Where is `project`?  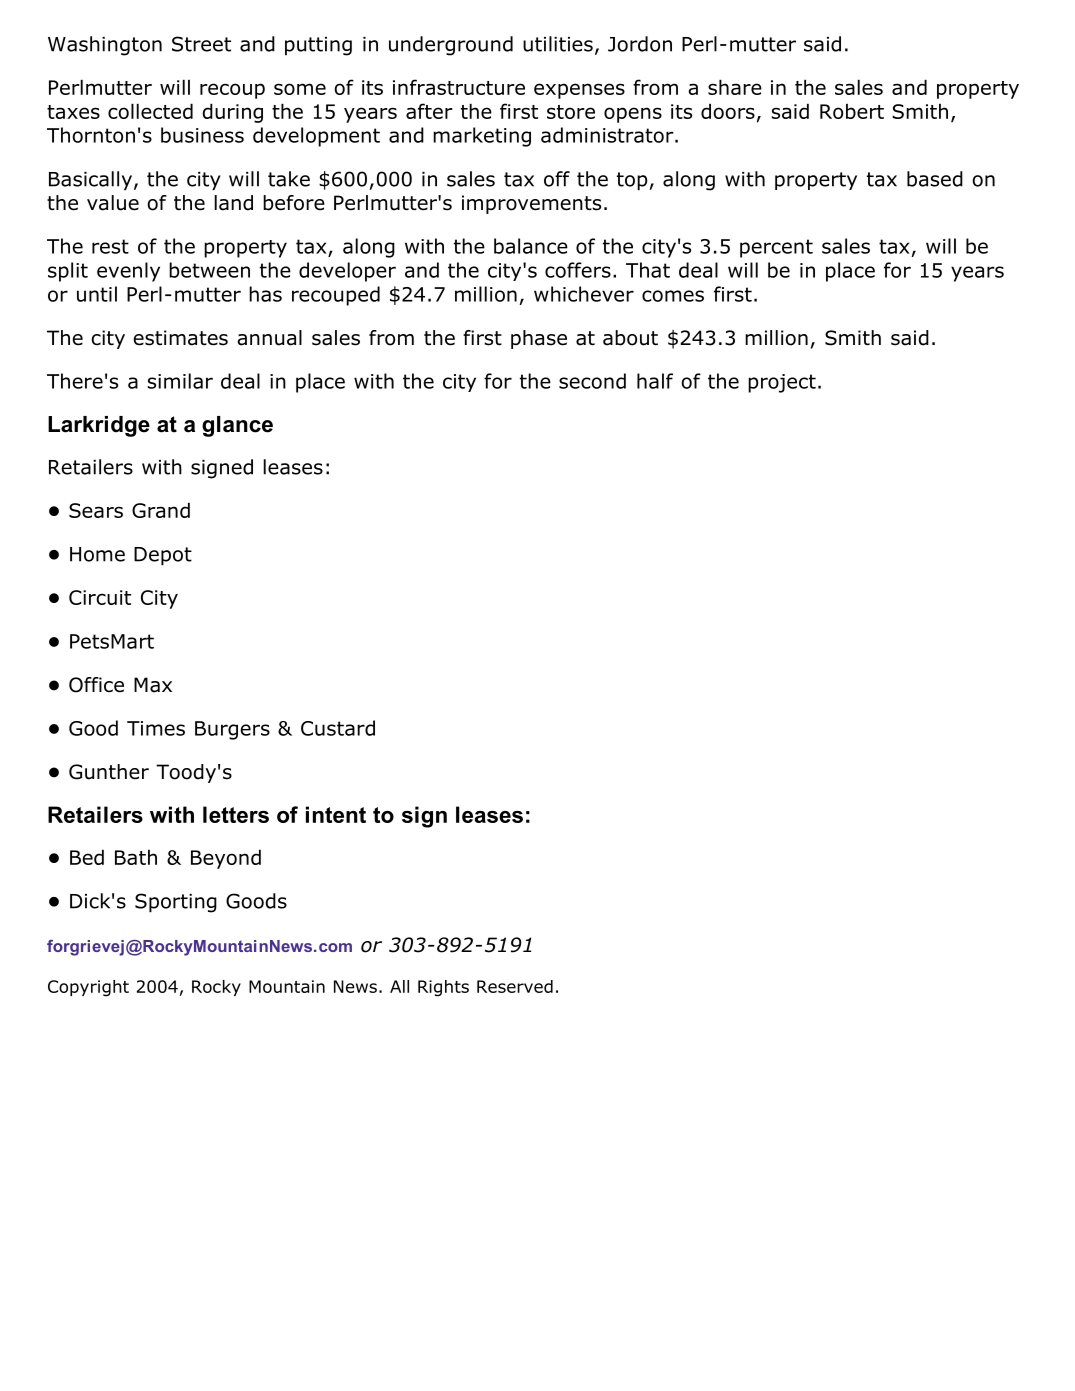
project is located at coordinates (782, 383).
